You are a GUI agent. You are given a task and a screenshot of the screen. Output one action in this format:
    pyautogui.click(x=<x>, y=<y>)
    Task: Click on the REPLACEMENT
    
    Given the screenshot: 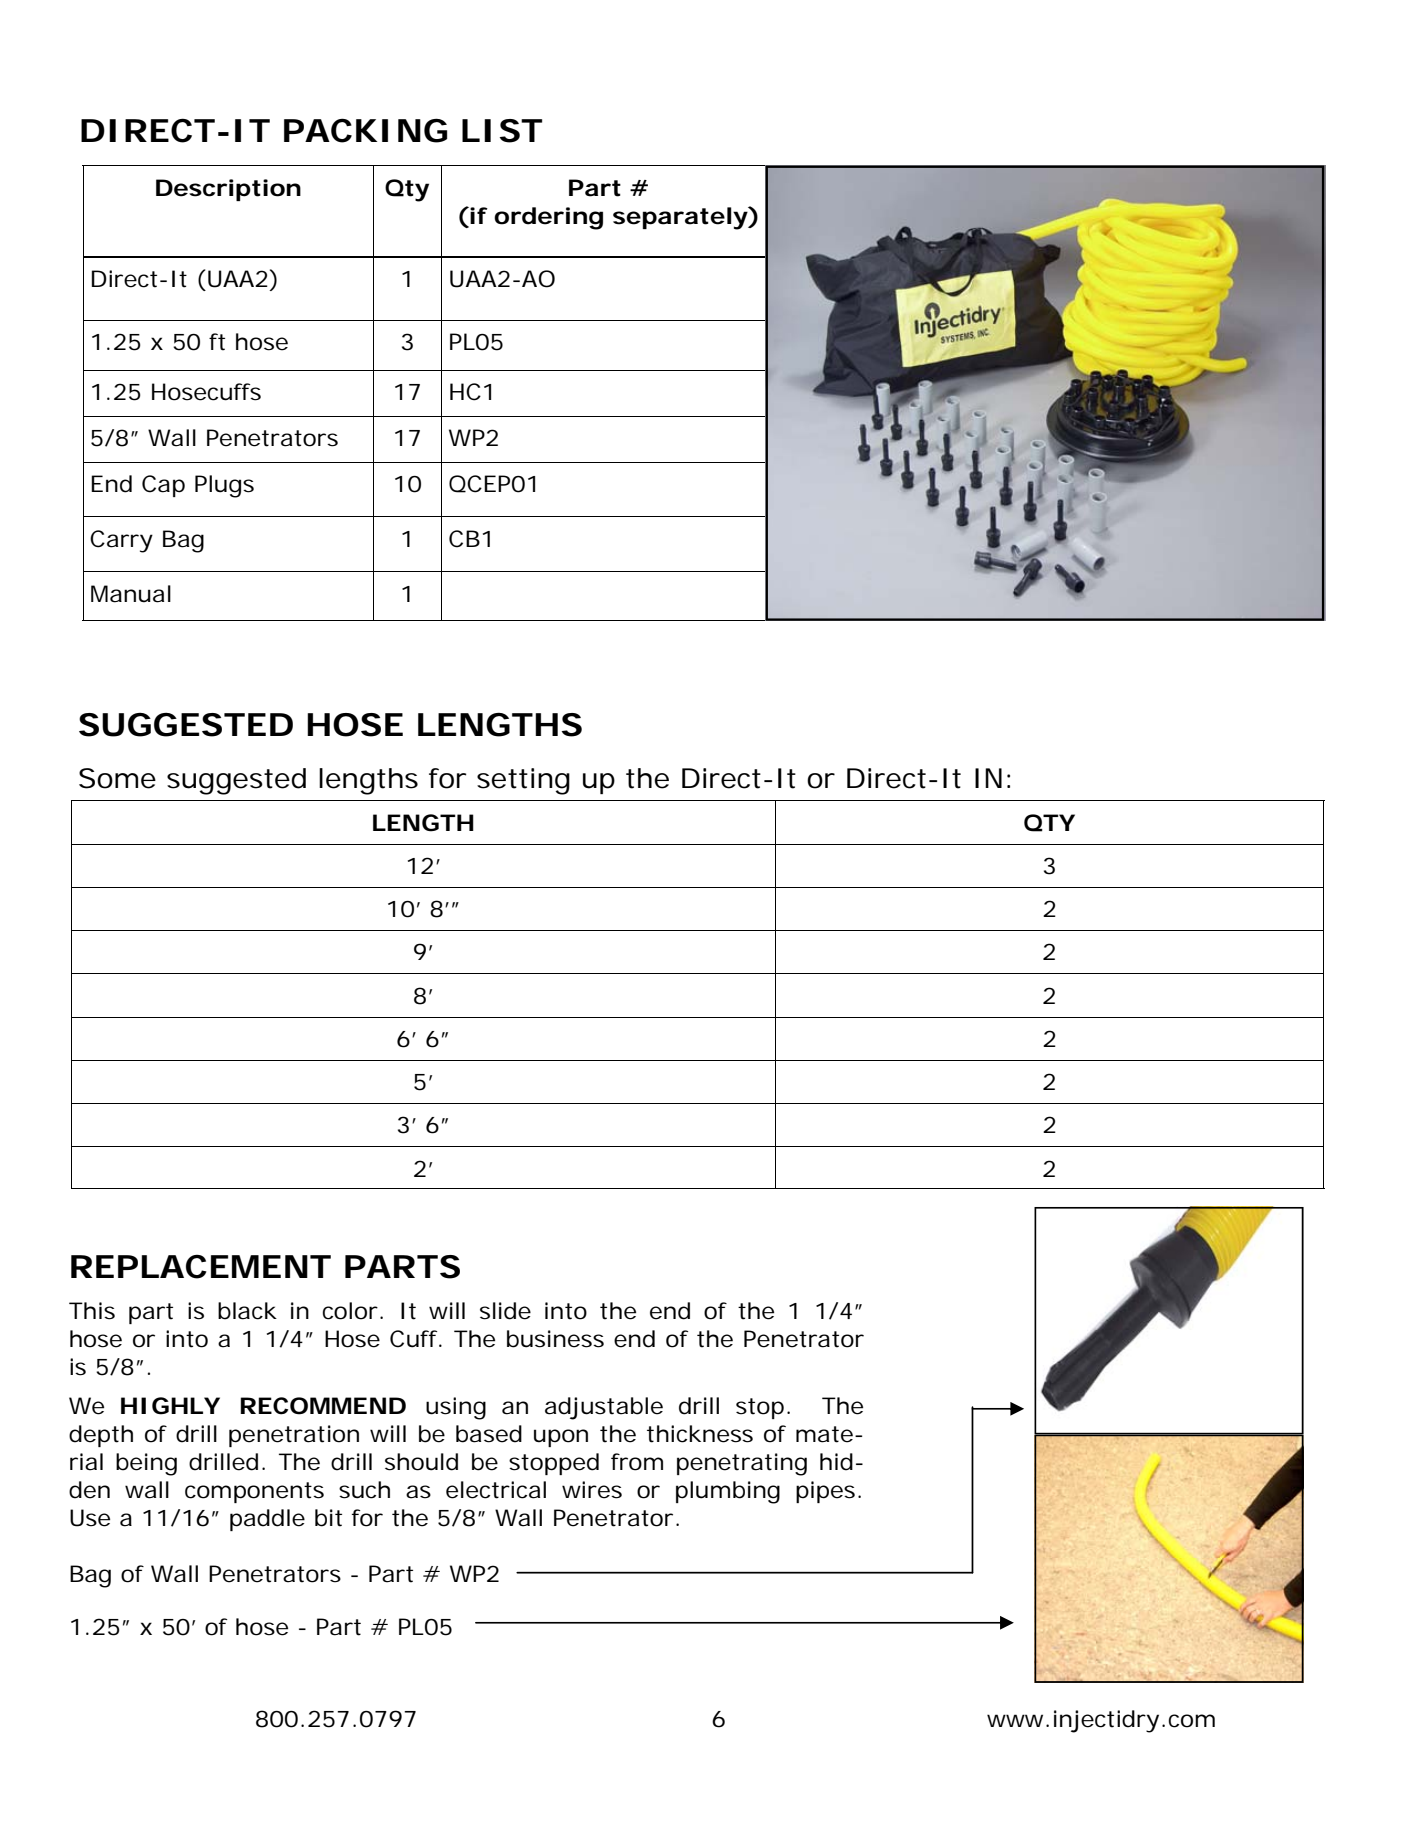 What is the action you would take?
    pyautogui.click(x=200, y=1267)
